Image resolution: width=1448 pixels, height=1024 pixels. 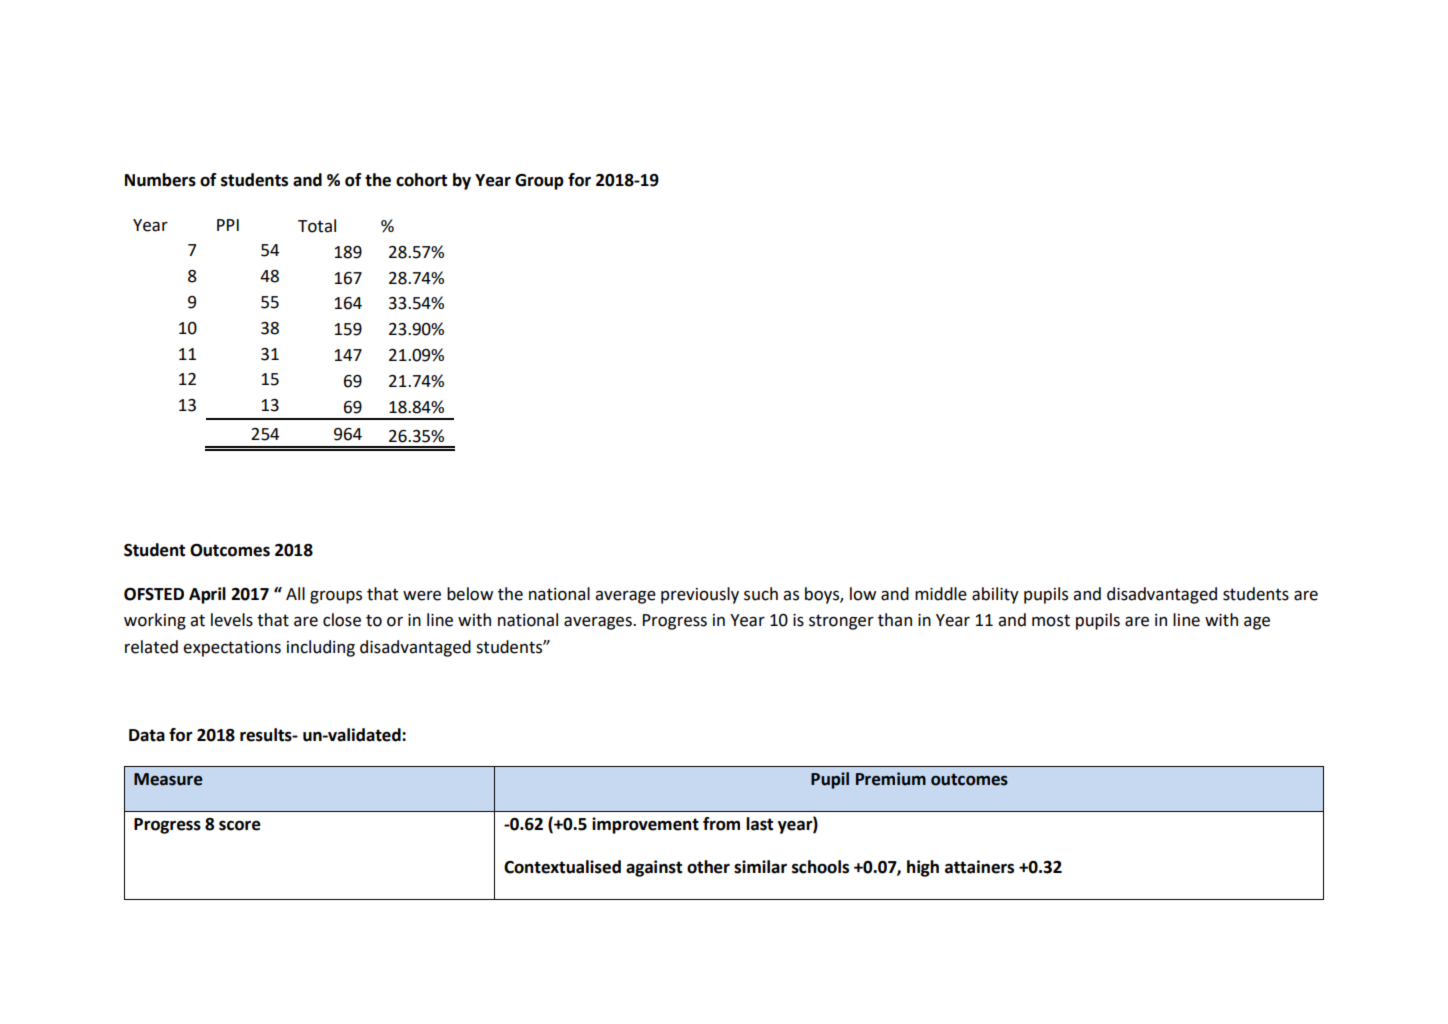 I want to click on score, so click(x=240, y=825).
